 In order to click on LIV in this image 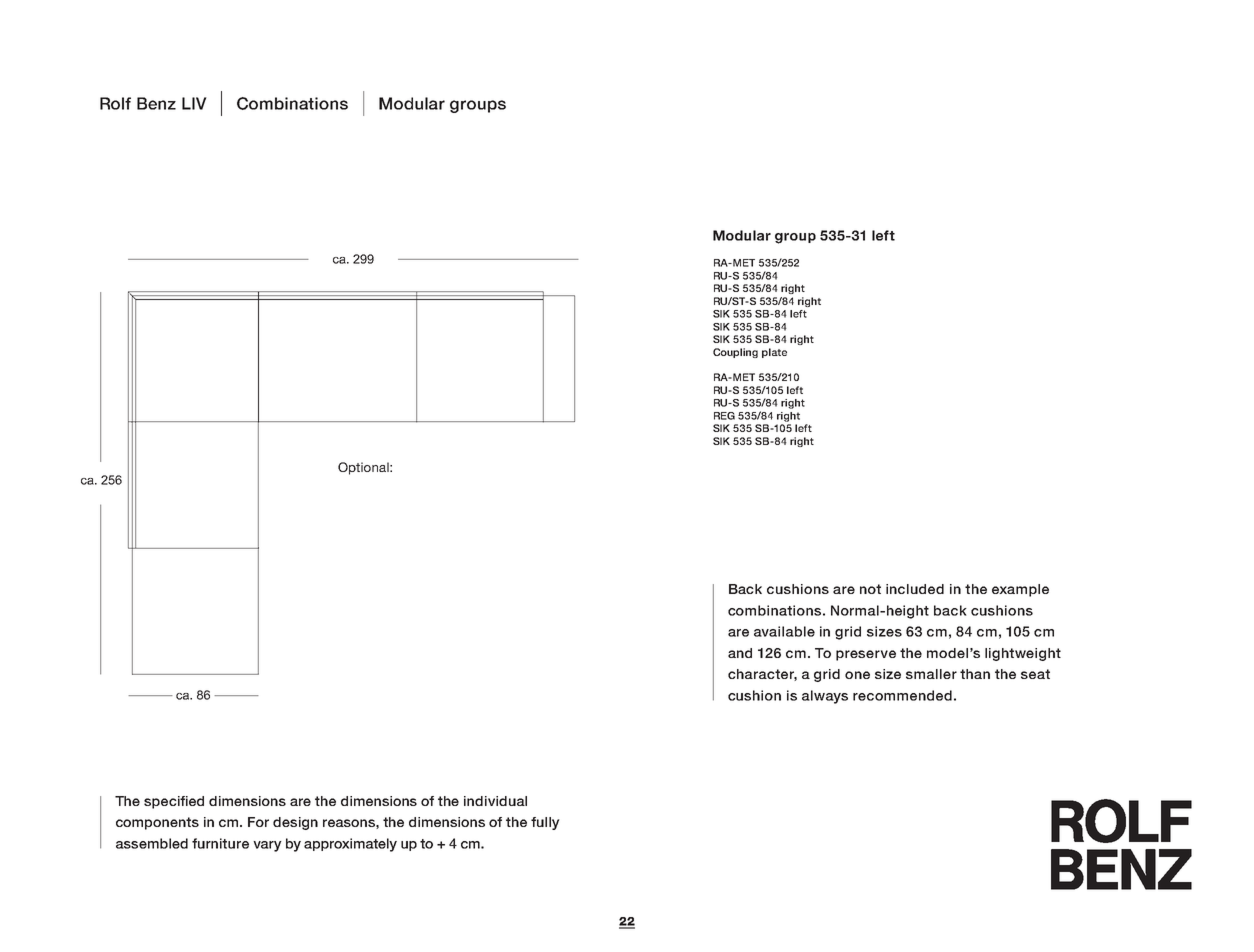, I will do `click(194, 103)`.
